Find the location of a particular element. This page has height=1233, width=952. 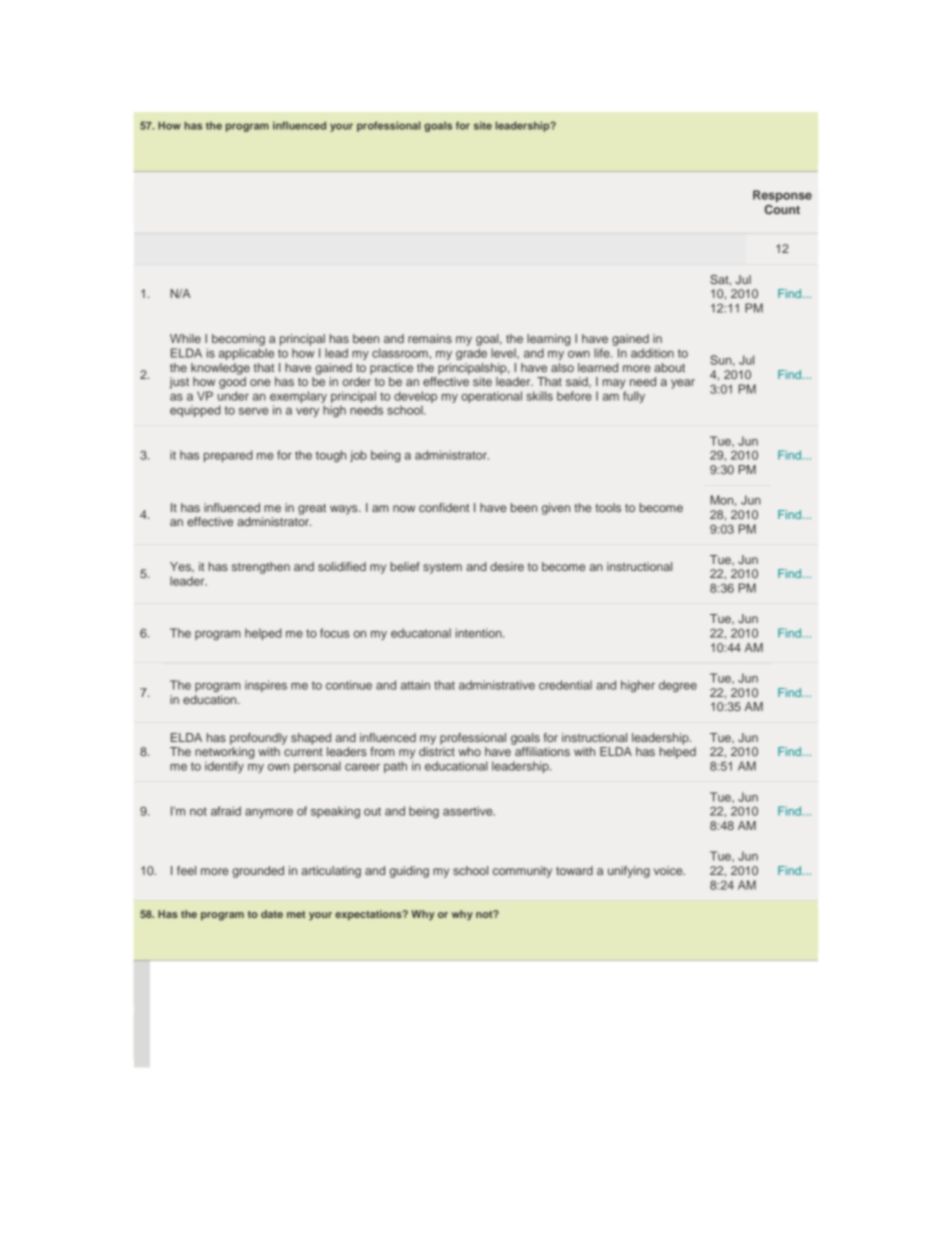

strengthen is located at coordinates (261, 568).
